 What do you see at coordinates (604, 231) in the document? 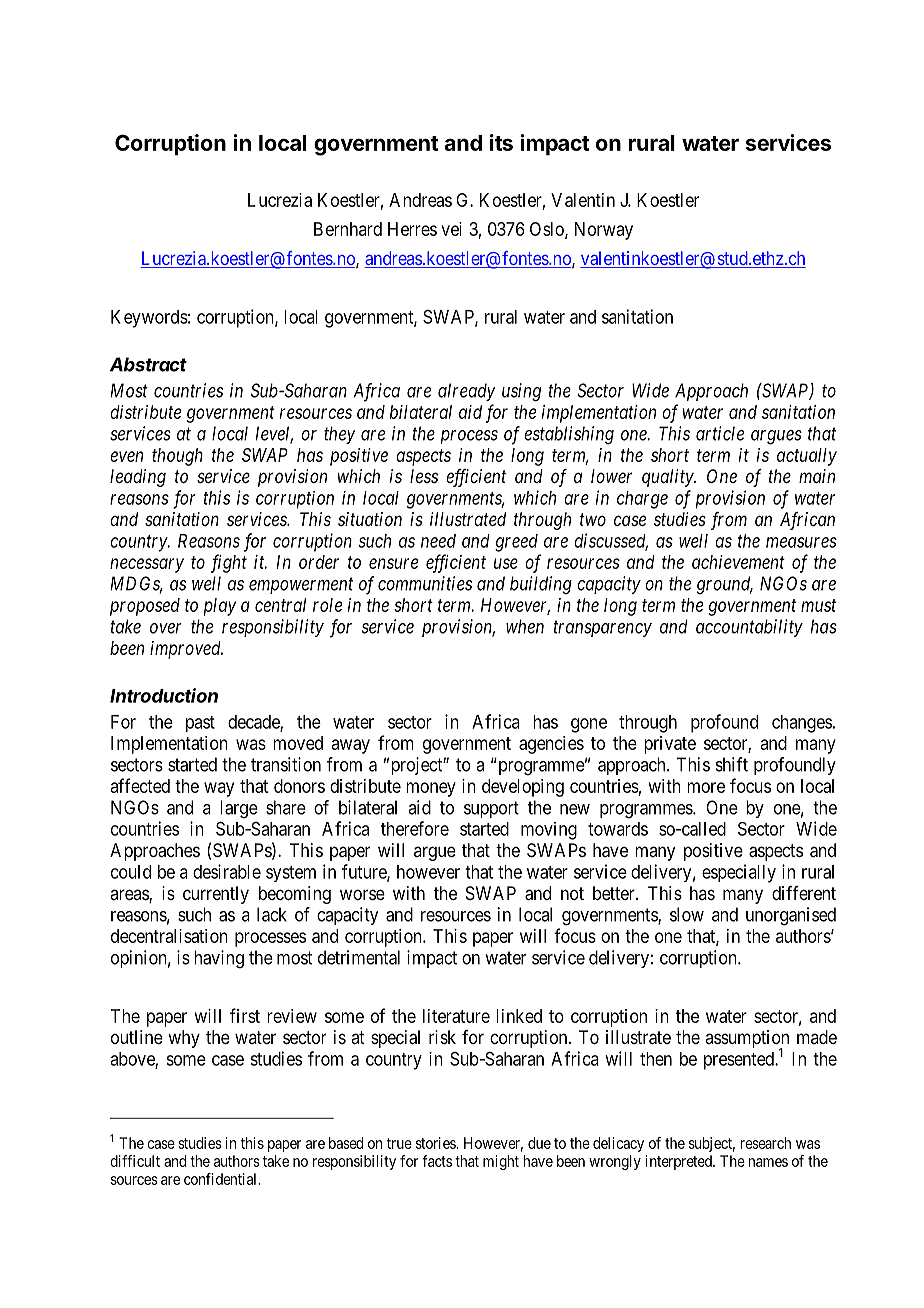
I see `Norway` at bounding box center [604, 231].
